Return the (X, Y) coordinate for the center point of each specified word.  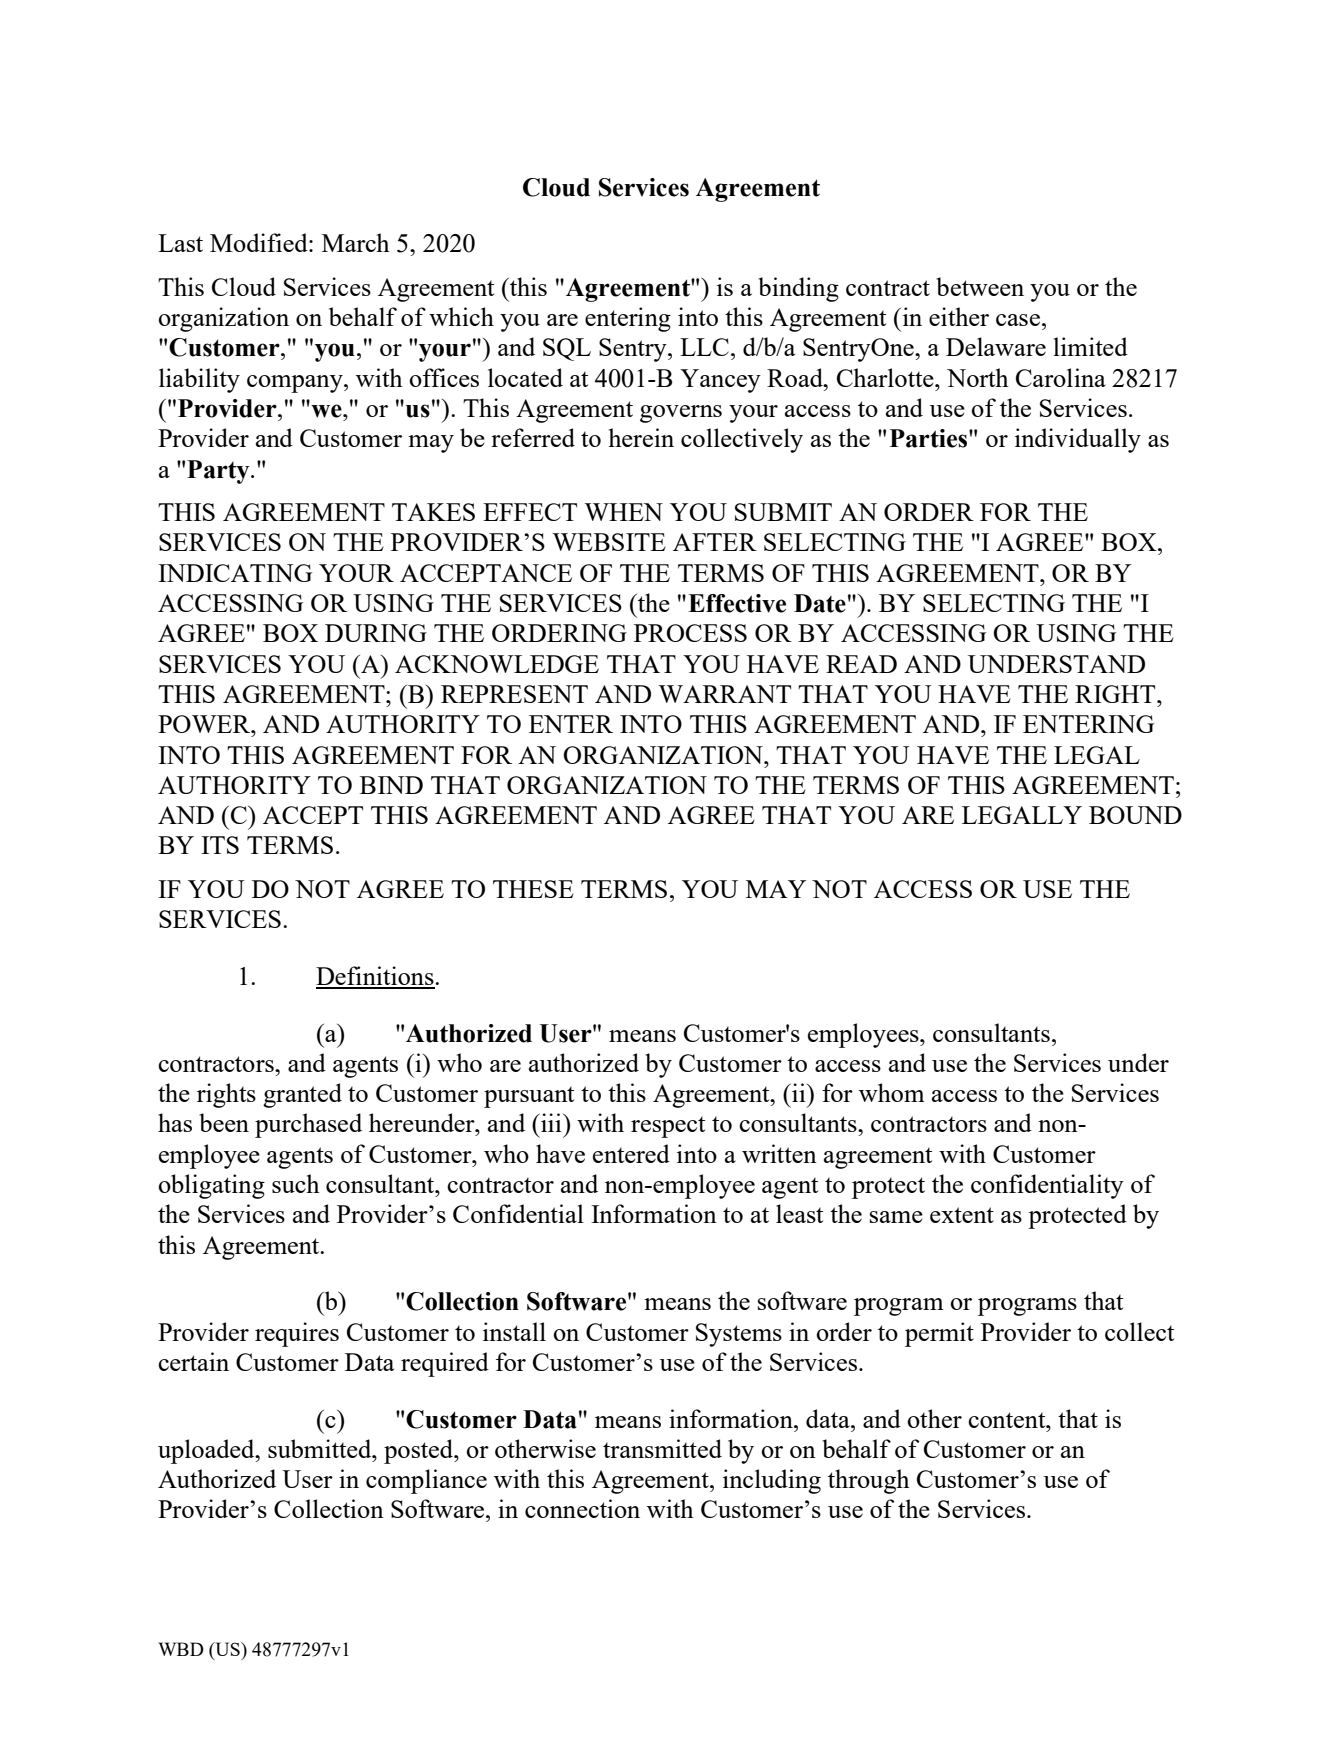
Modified (260, 242)
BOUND (1135, 815)
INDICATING (235, 573)
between (980, 286)
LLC (704, 347)
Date (820, 603)
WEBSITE (609, 542)
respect (668, 1127)
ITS (220, 845)
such (296, 1183)
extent (962, 1215)
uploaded (207, 1451)
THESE (533, 889)
